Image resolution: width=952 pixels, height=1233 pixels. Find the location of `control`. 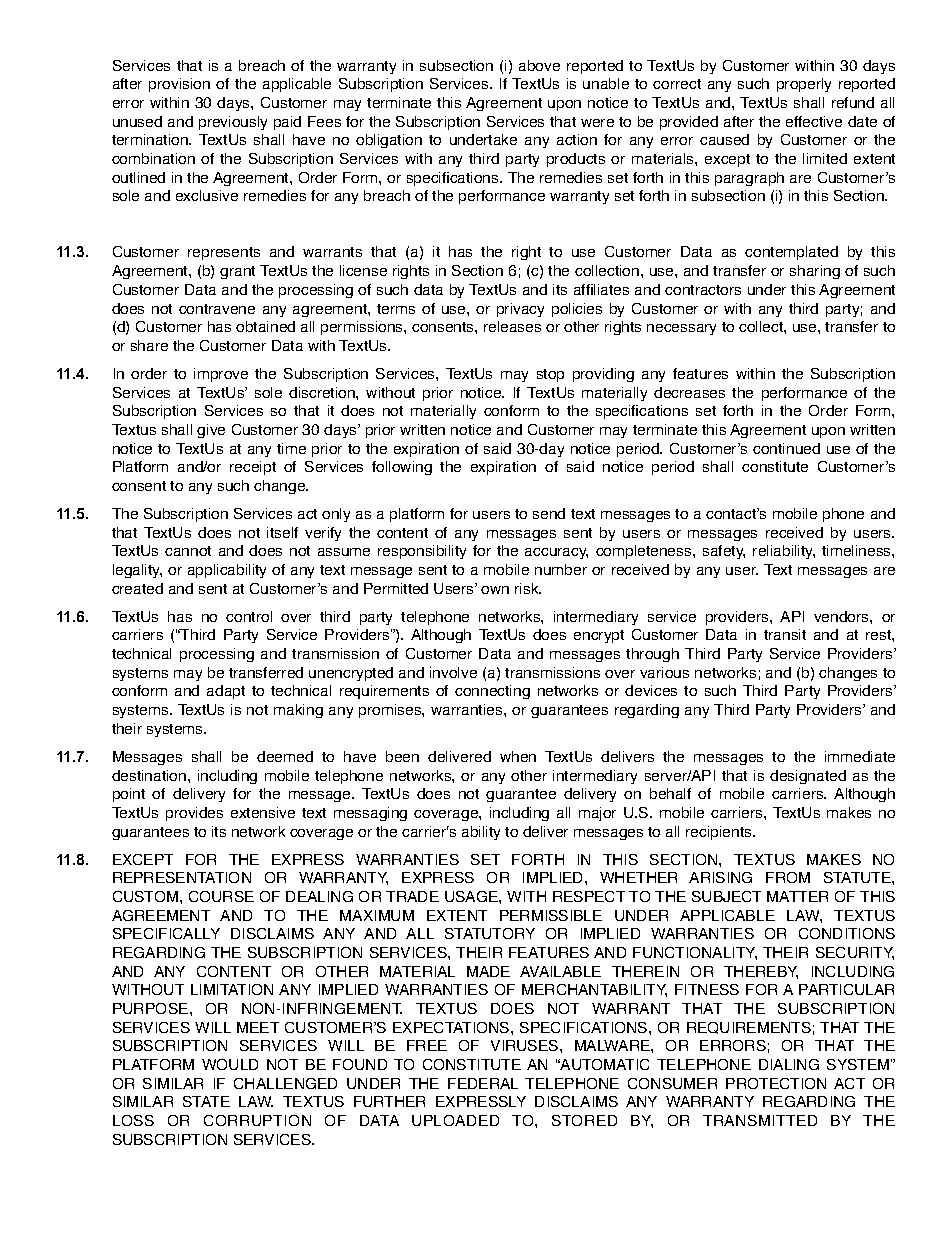

control is located at coordinates (249, 616).
